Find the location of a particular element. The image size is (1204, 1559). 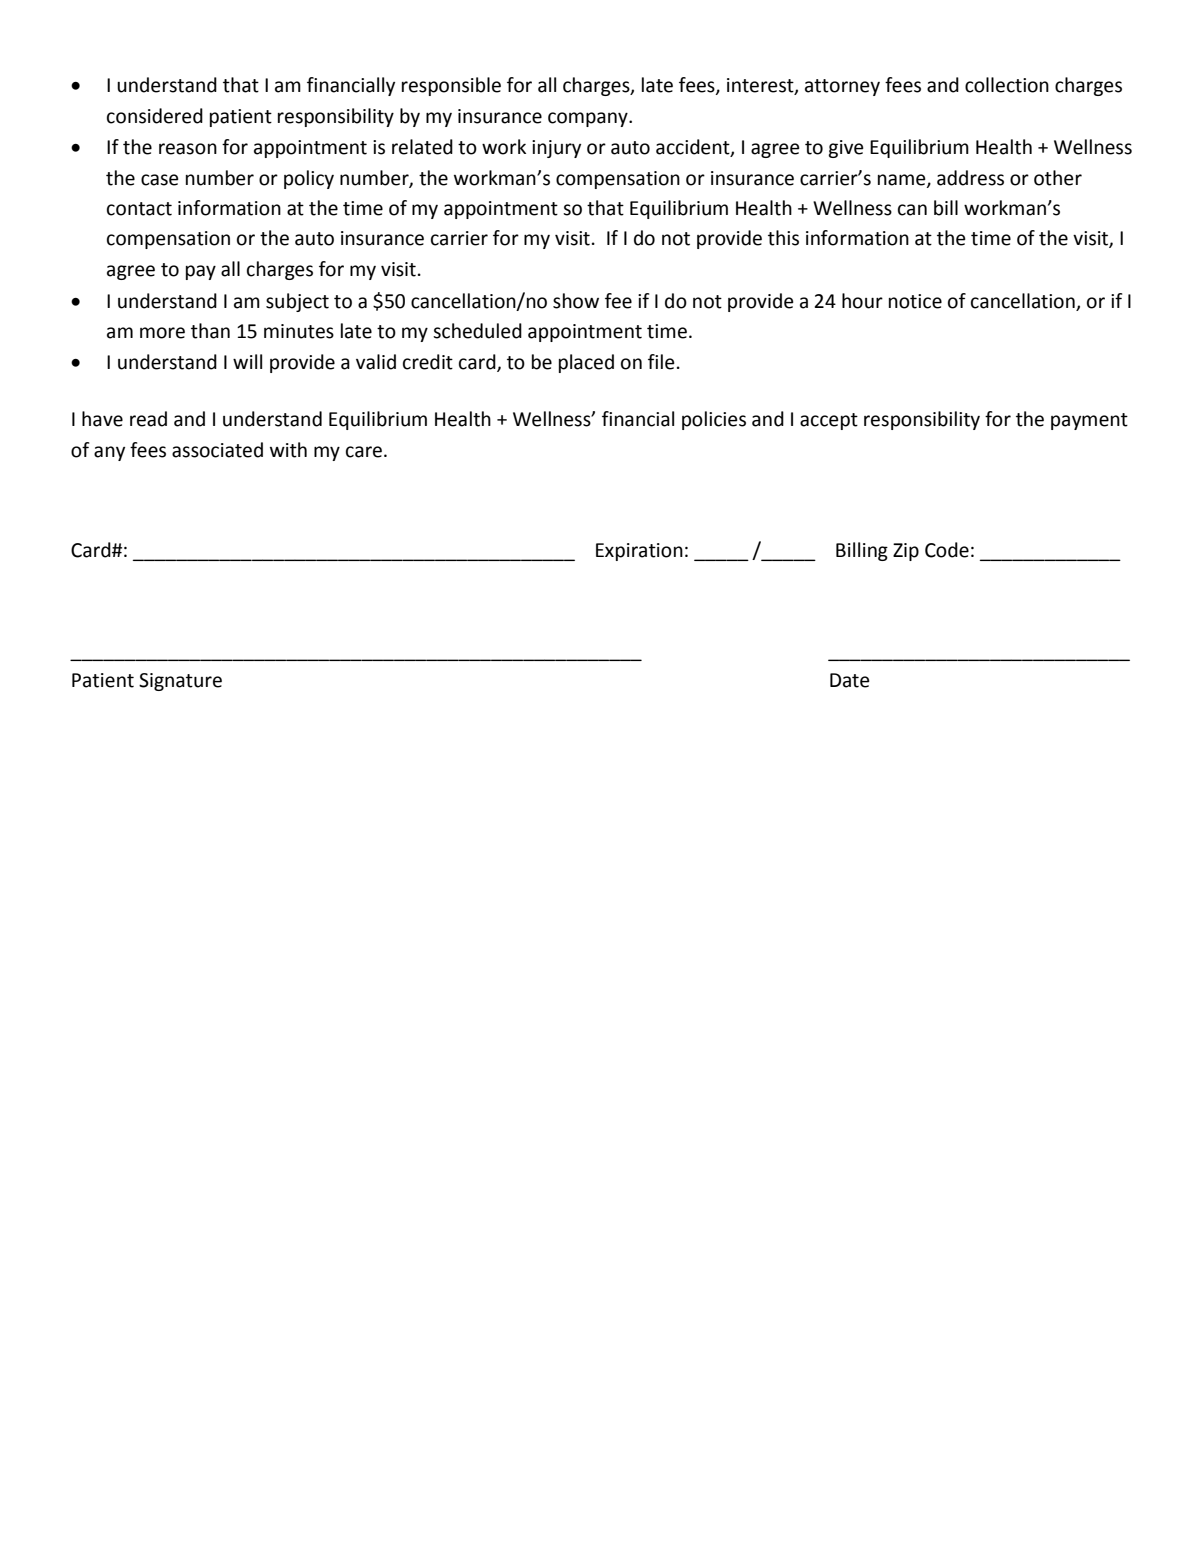

considered is located at coordinates (155, 116).
